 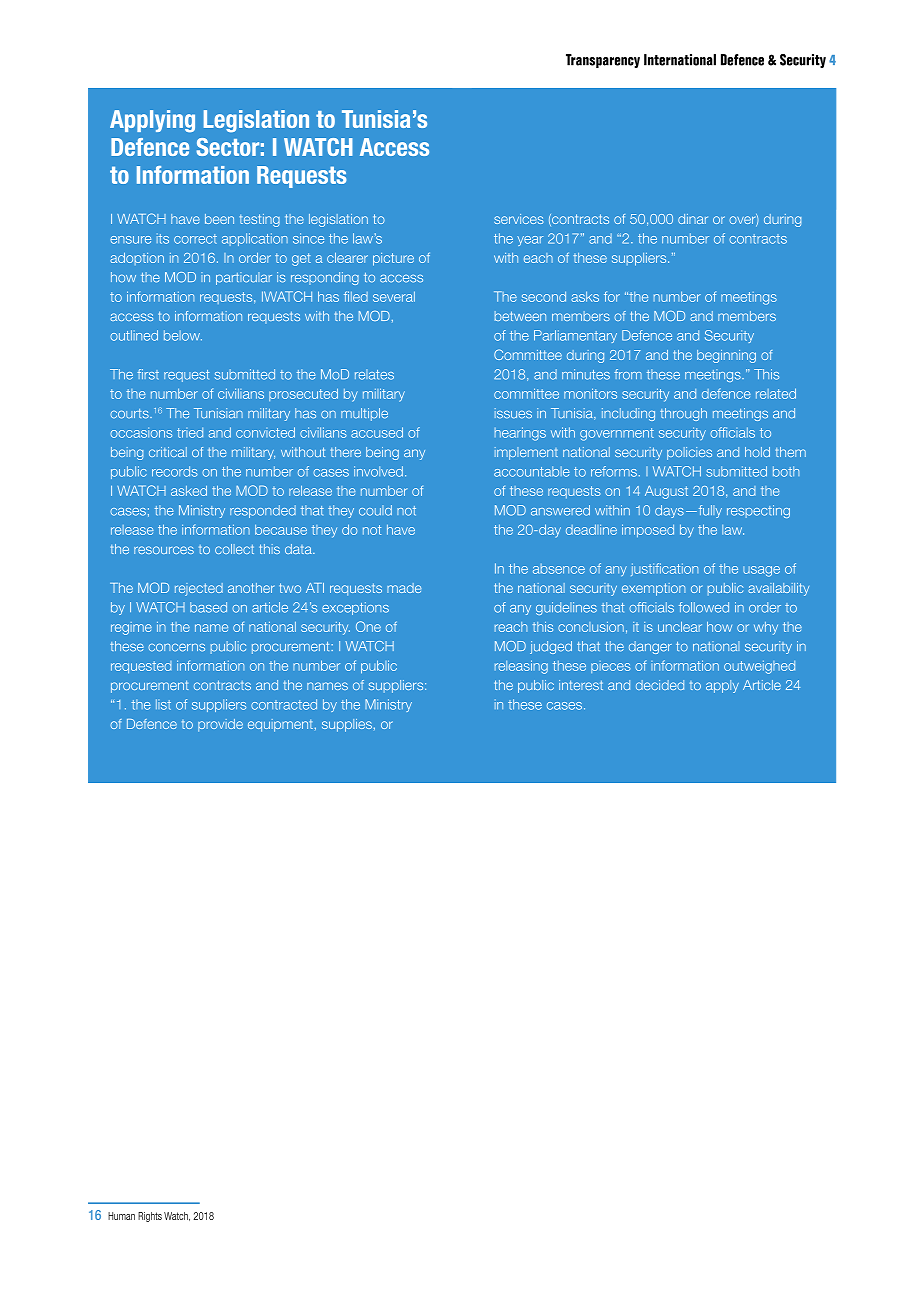 I want to click on services, so click(x=518, y=219).
